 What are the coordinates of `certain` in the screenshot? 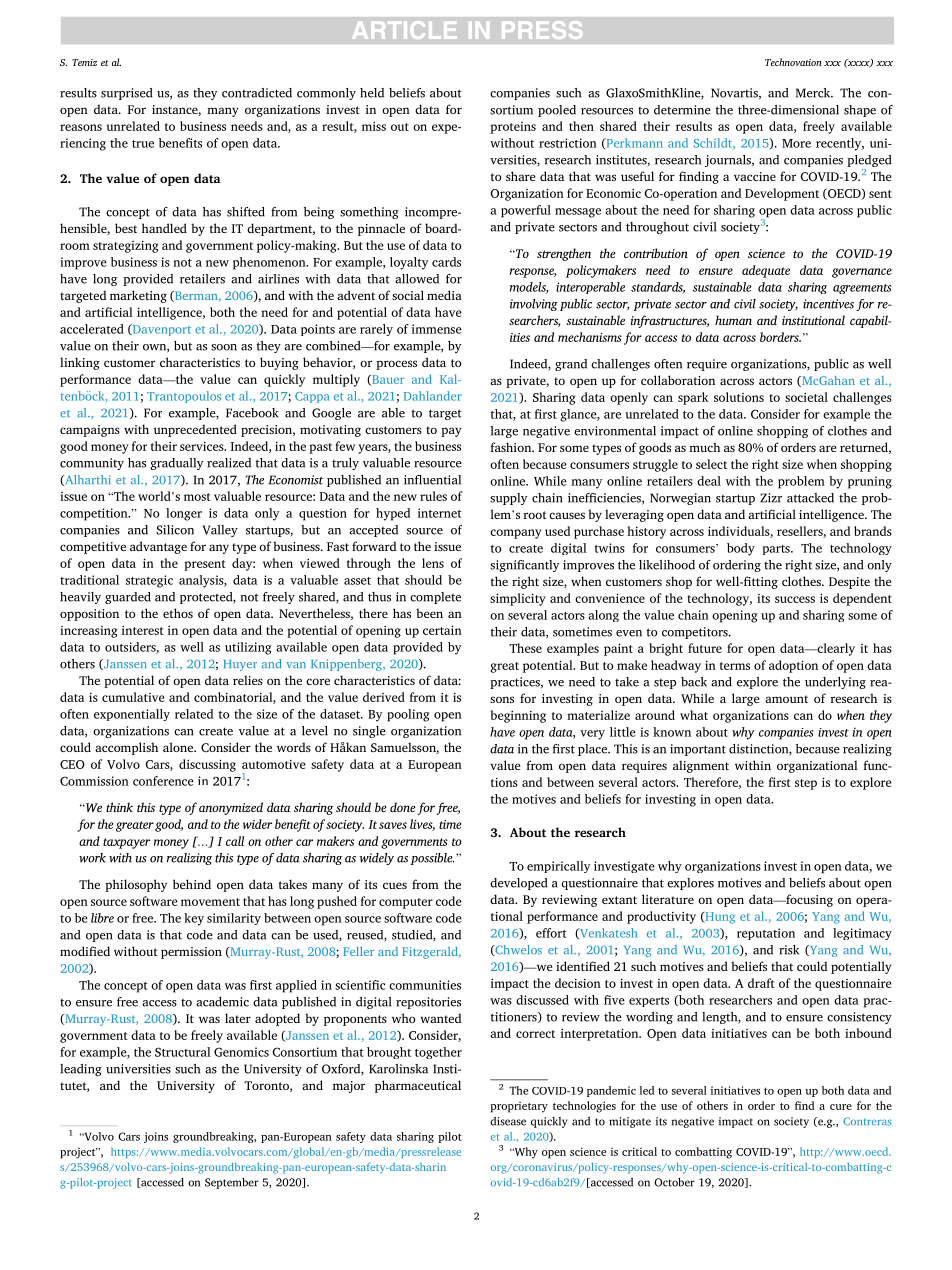 It's located at (442, 630).
